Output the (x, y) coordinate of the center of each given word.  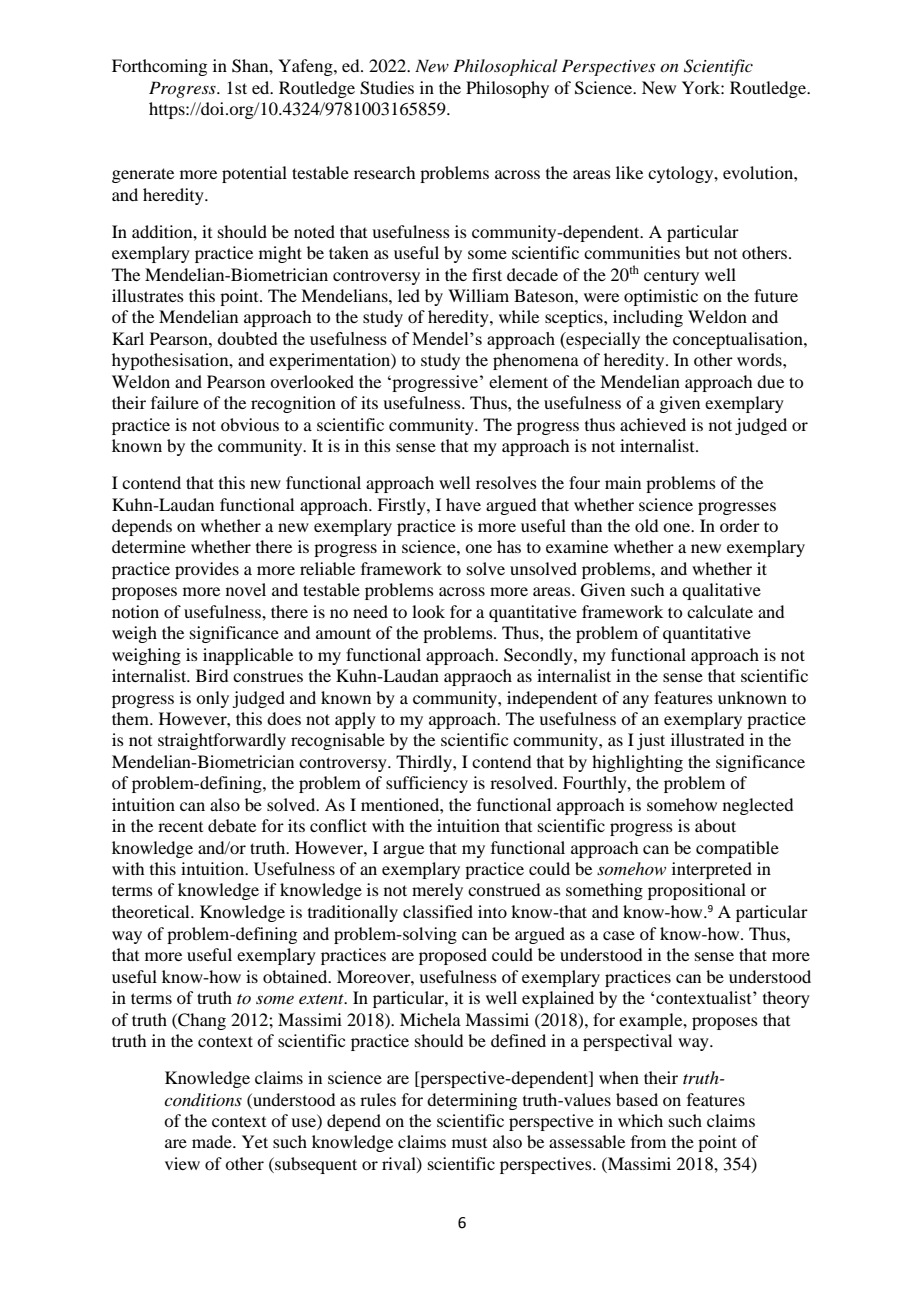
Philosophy (507, 89)
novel (246, 589)
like (629, 172)
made (213, 1141)
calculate (720, 611)
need (370, 611)
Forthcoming (159, 67)
